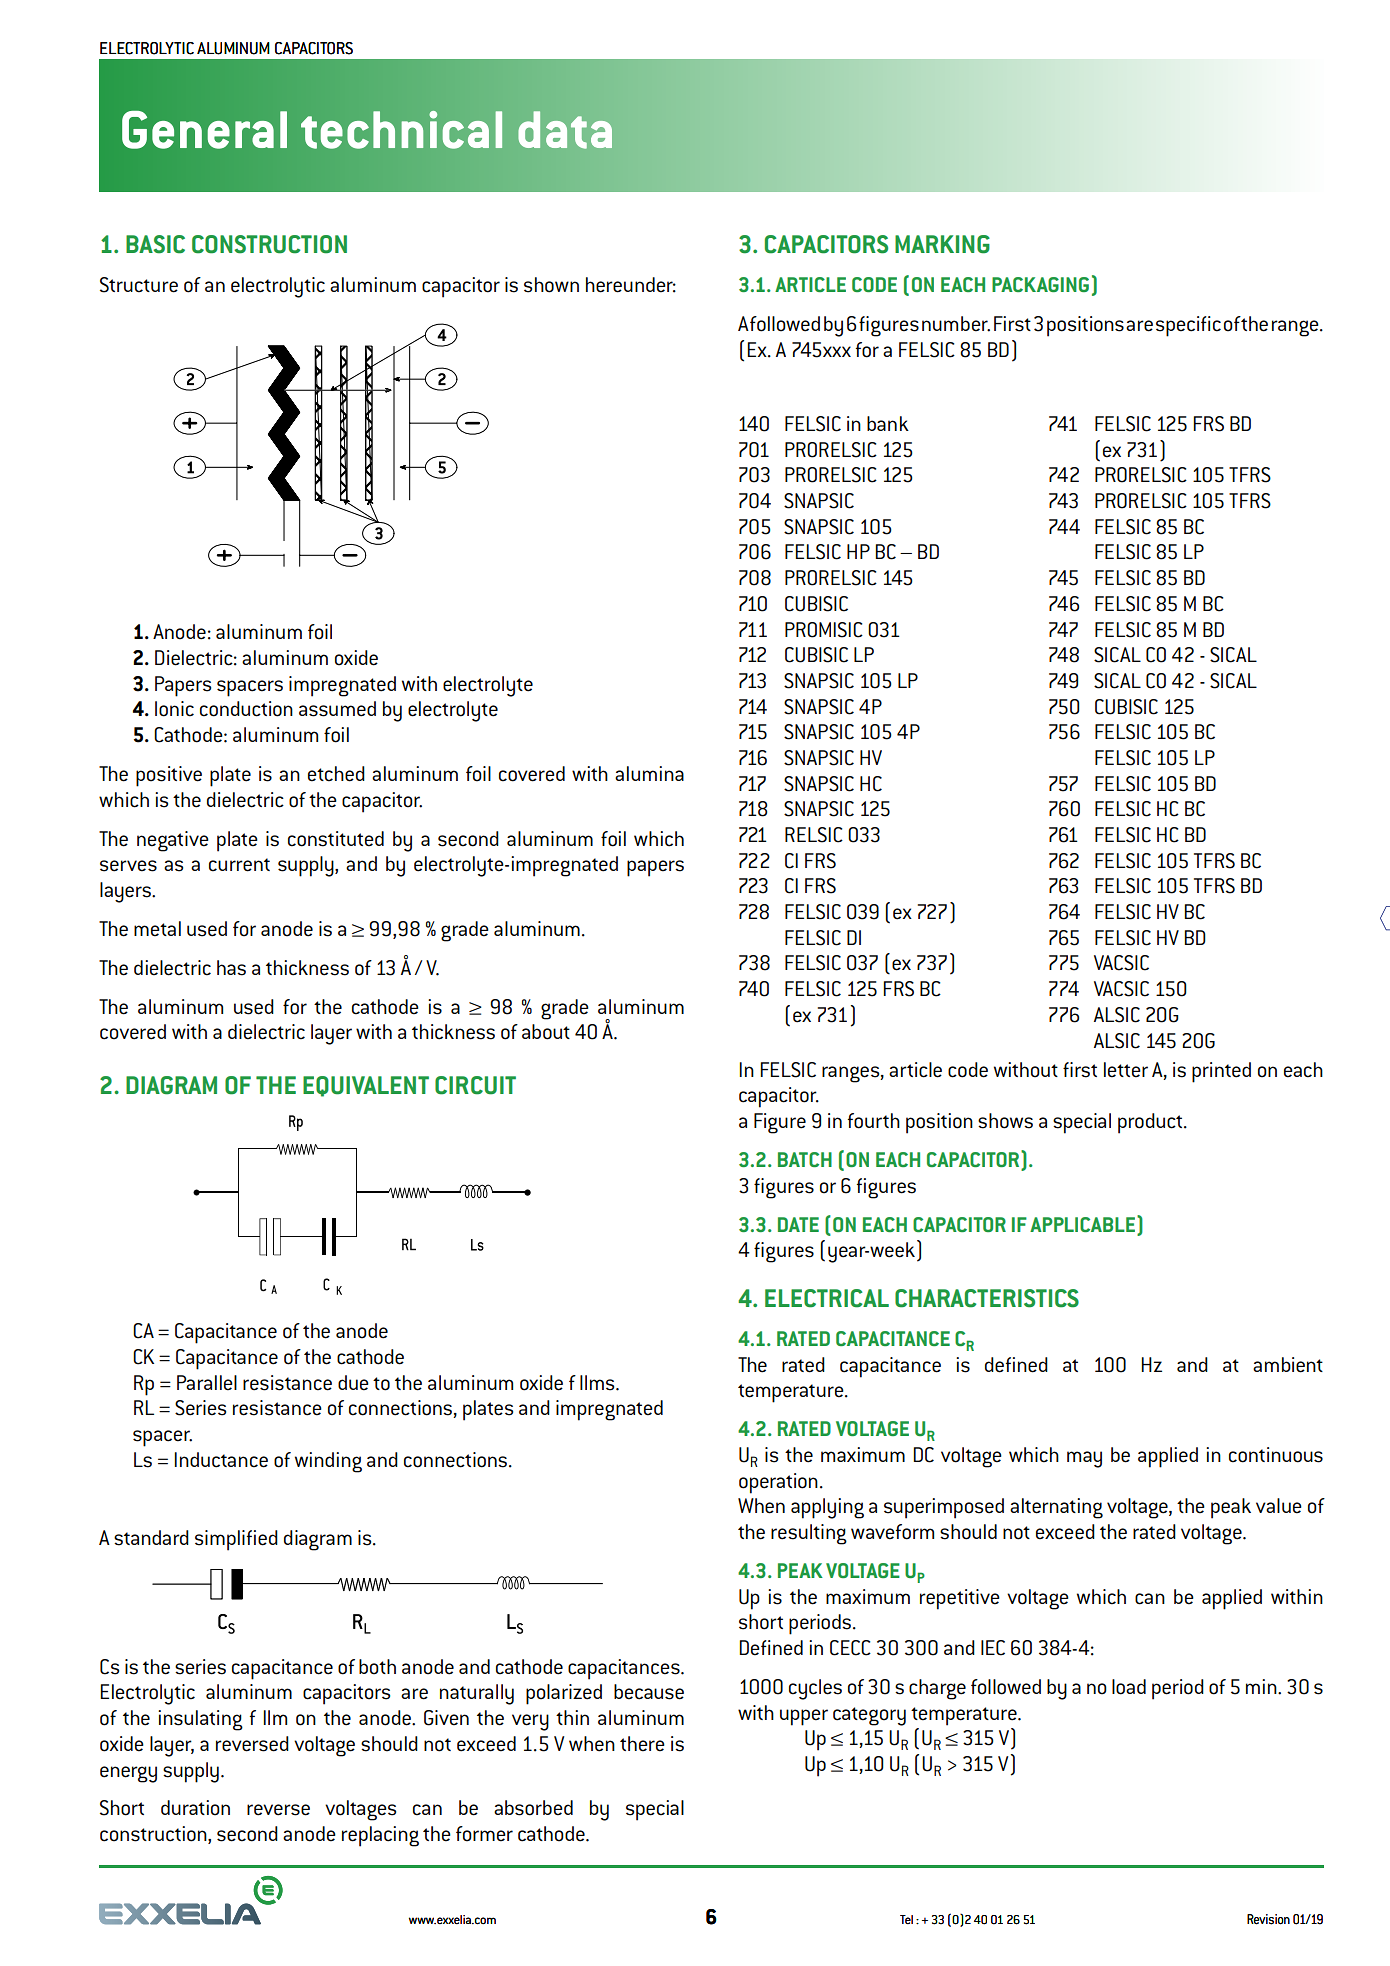  What do you see at coordinates (231, 968) in the screenshot?
I see `has` at bounding box center [231, 968].
